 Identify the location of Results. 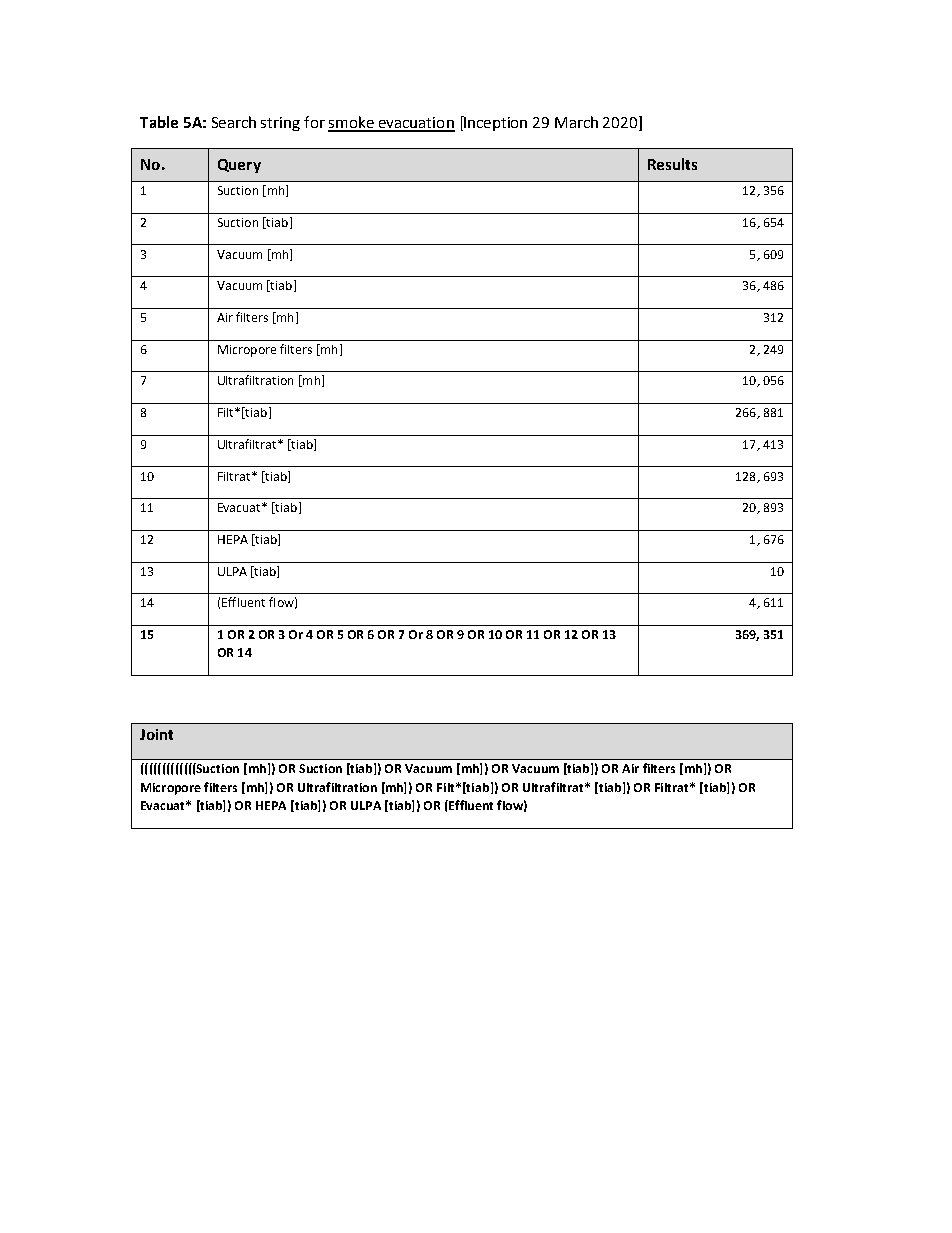
(672, 164).
